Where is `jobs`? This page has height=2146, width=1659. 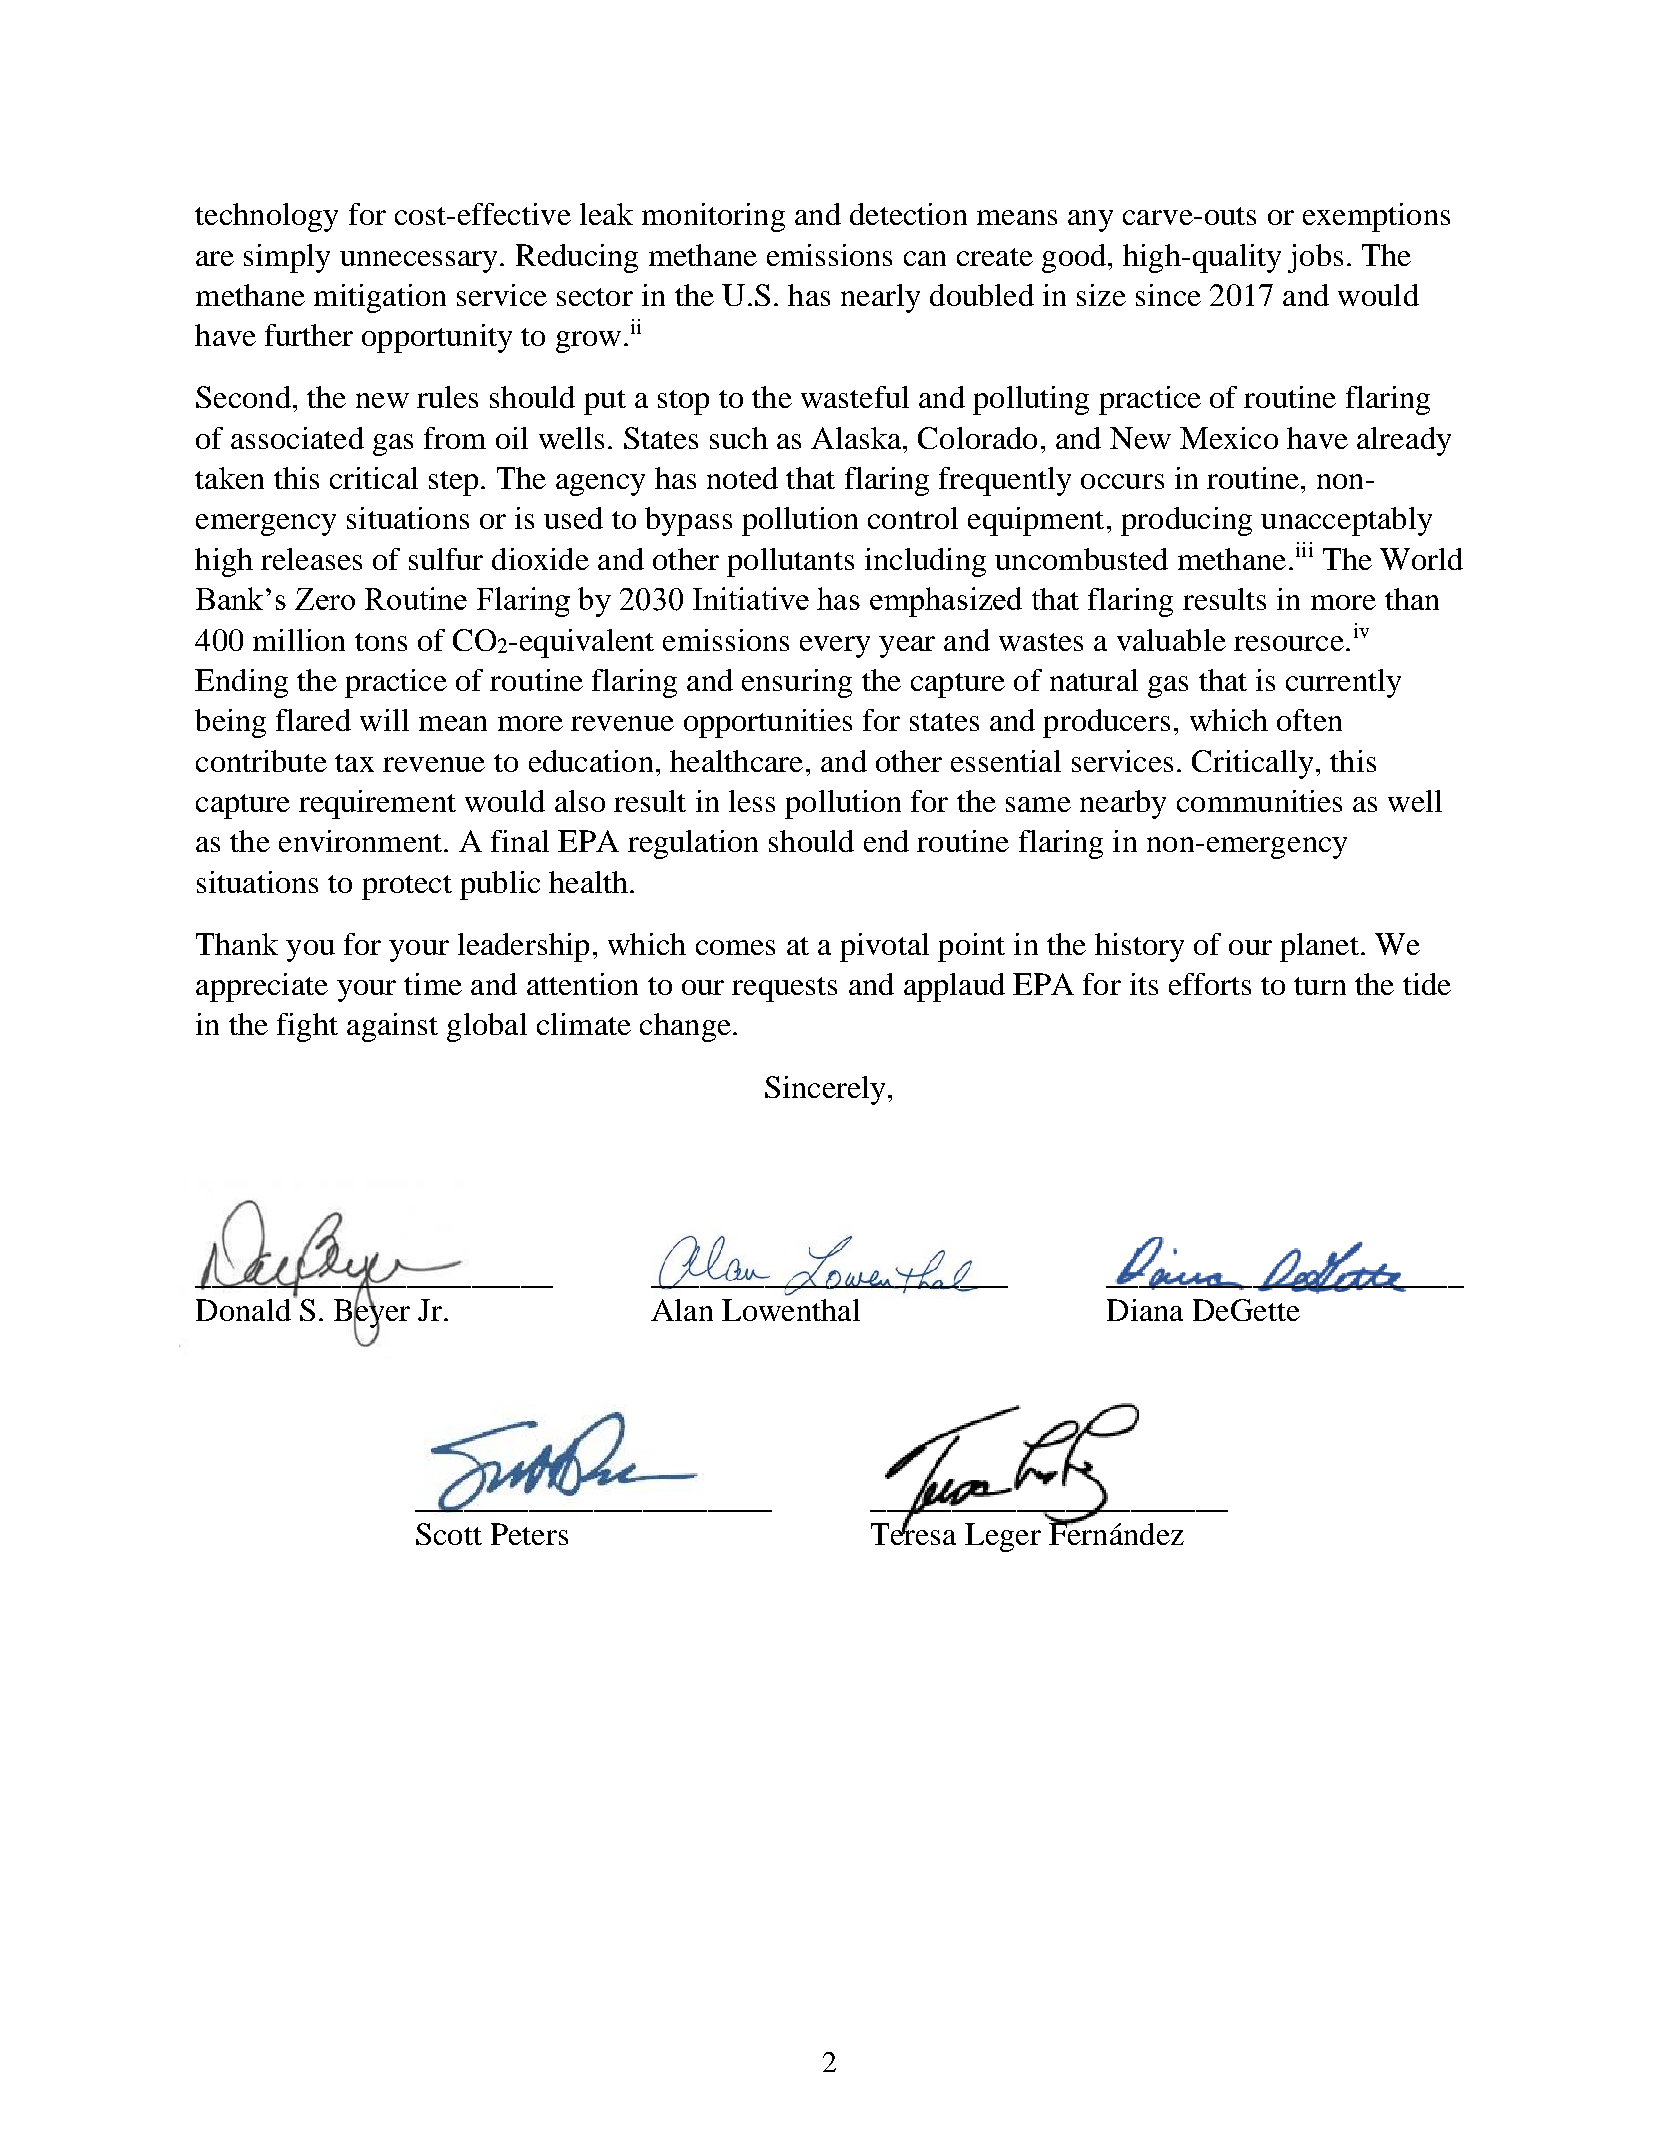 jobs is located at coordinates (1315, 258).
